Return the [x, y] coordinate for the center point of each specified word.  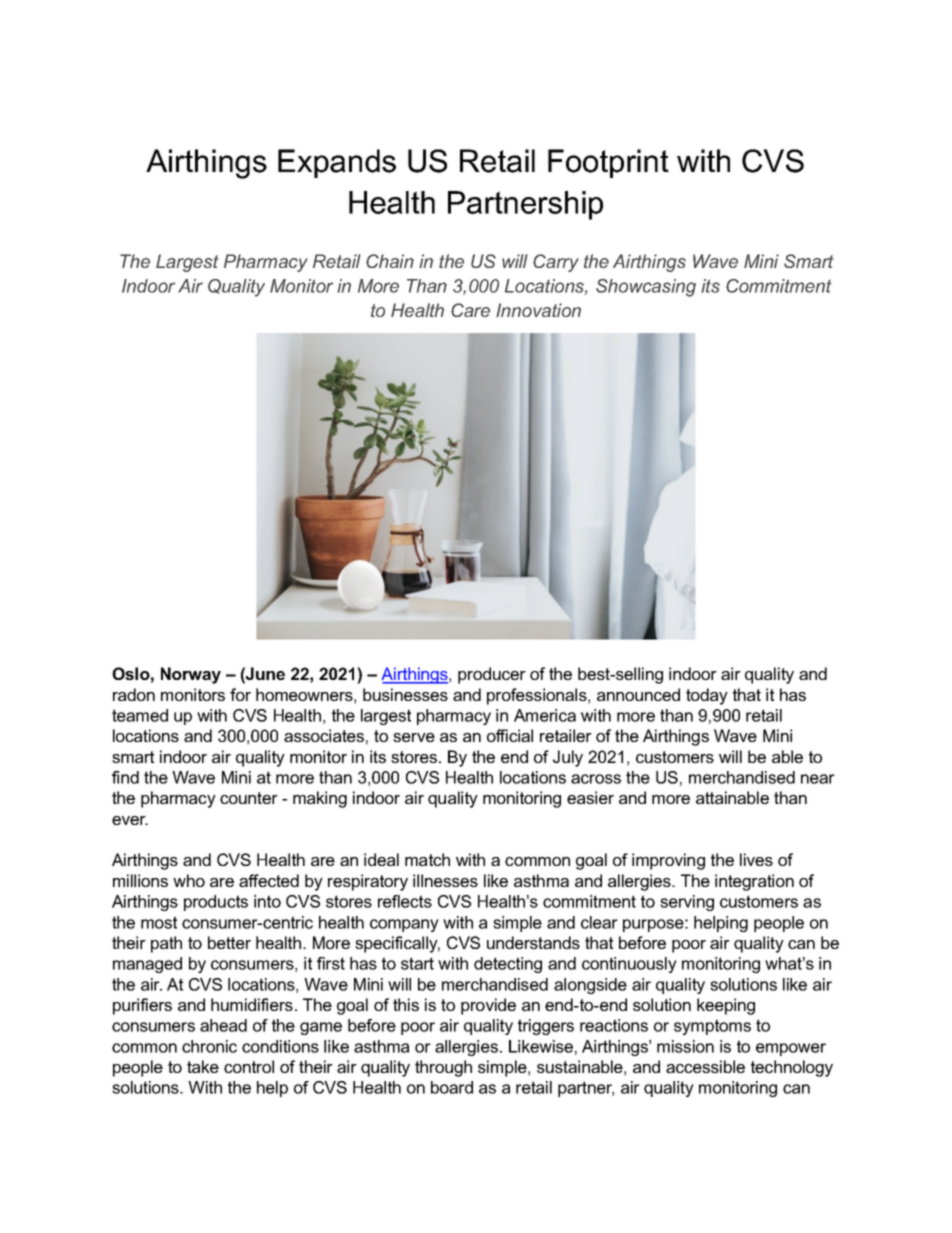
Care [470, 310]
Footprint [608, 163]
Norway [191, 675]
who [189, 880]
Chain [390, 261]
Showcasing [646, 288]
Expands [337, 163]
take [203, 1066]
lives [756, 859]
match [427, 859]
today [707, 696]
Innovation [538, 310]
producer [492, 675]
